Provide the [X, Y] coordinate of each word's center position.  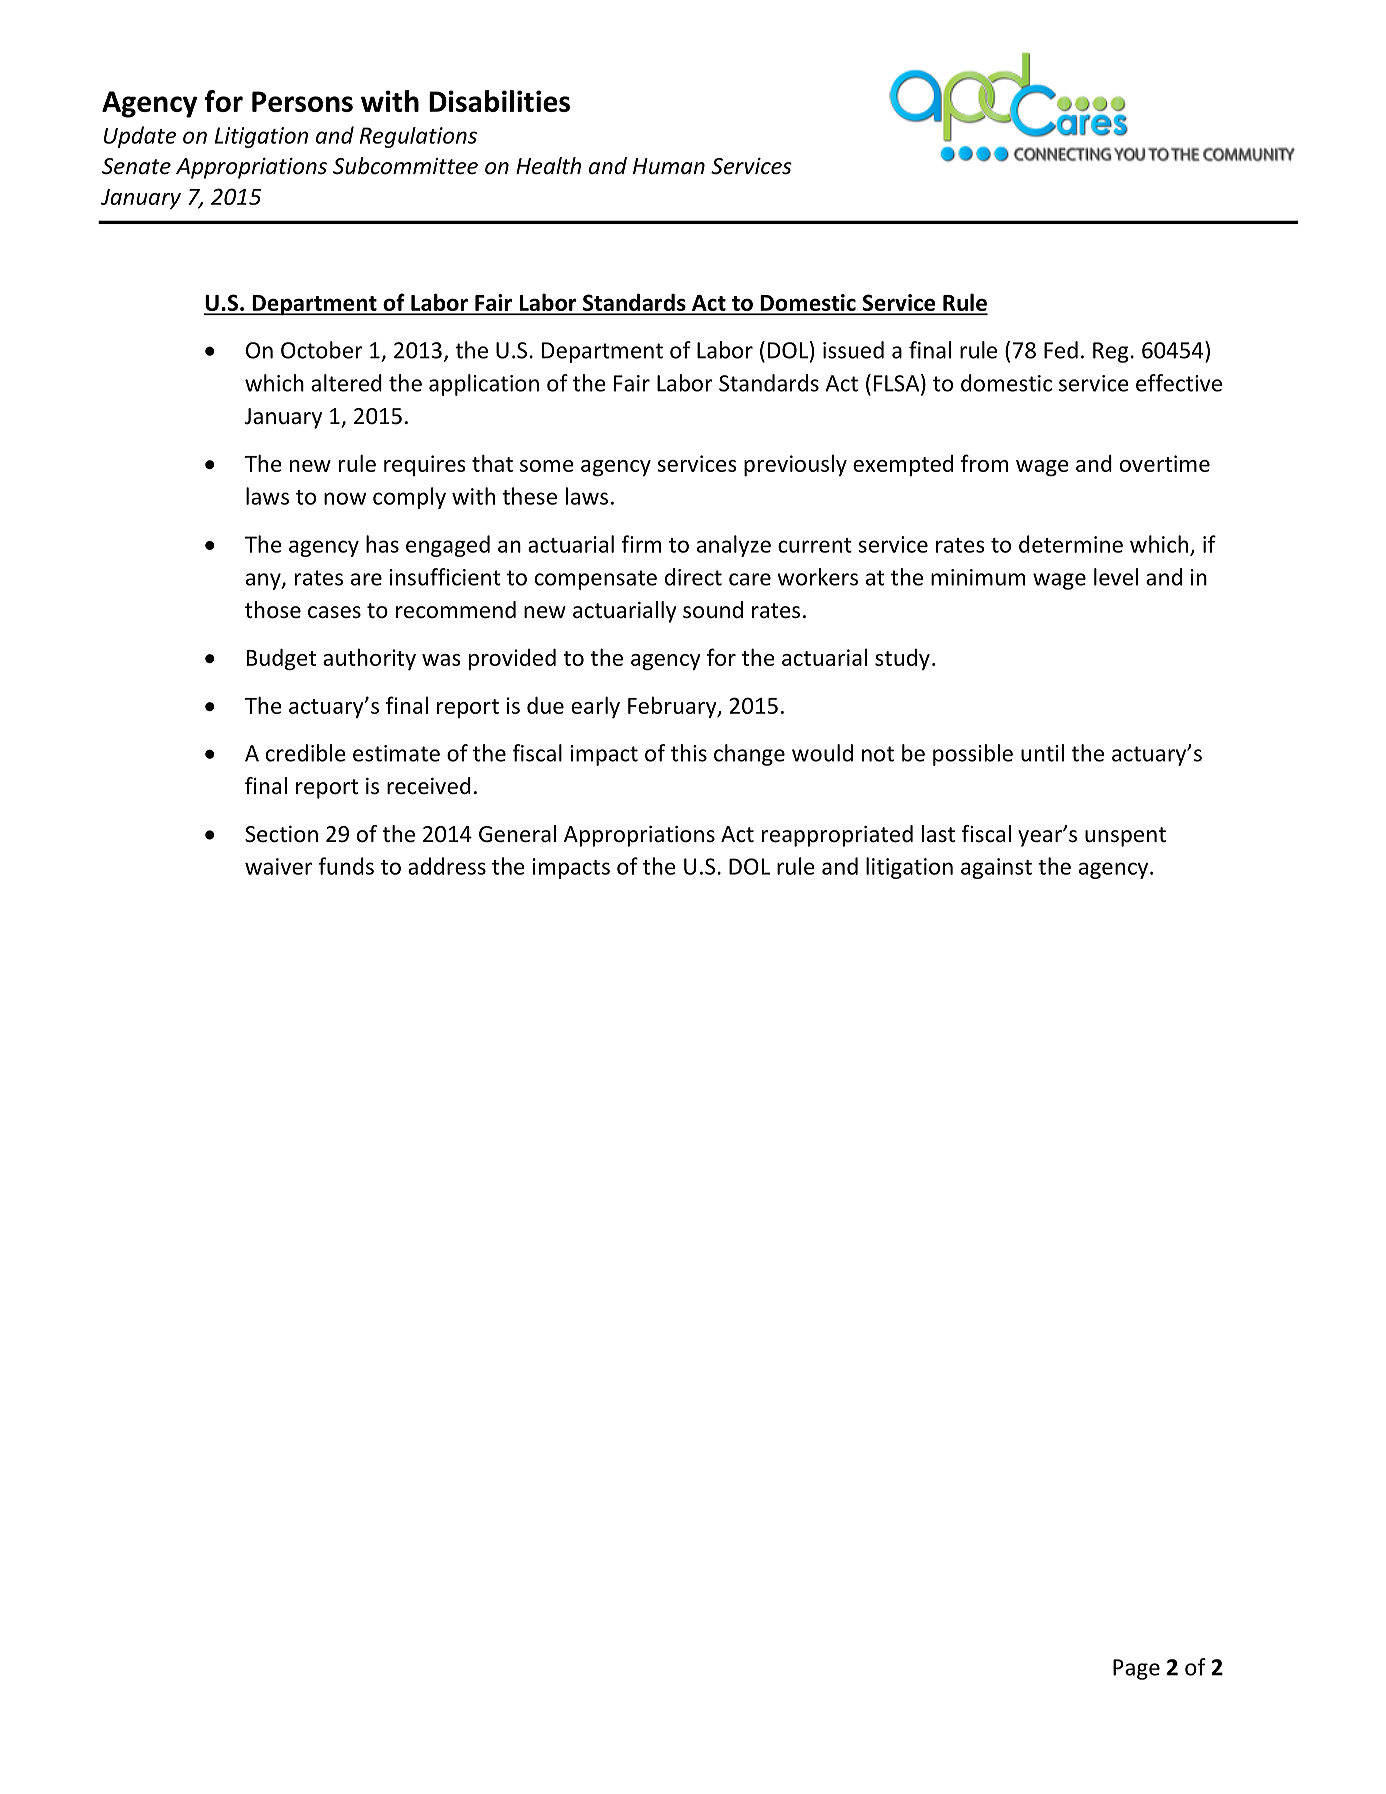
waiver [278, 866]
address [447, 866]
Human [669, 166]
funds [346, 866]
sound [713, 610]
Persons [302, 101]
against [996, 868]
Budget [281, 659]
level [1116, 577]
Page [1136, 1669]
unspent [1125, 837]
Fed [1061, 350]
